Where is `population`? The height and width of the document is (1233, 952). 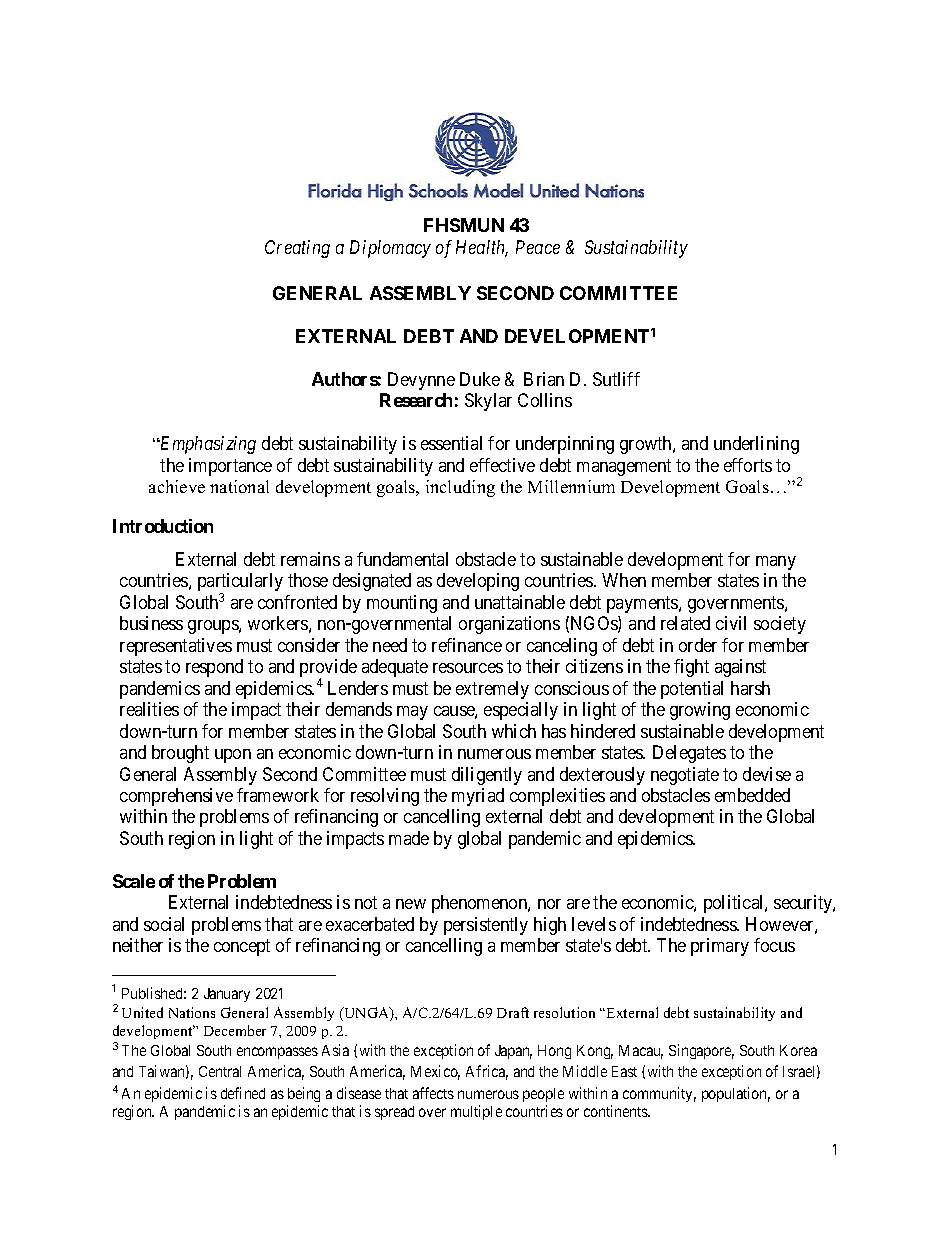
population is located at coordinates (736, 1094).
